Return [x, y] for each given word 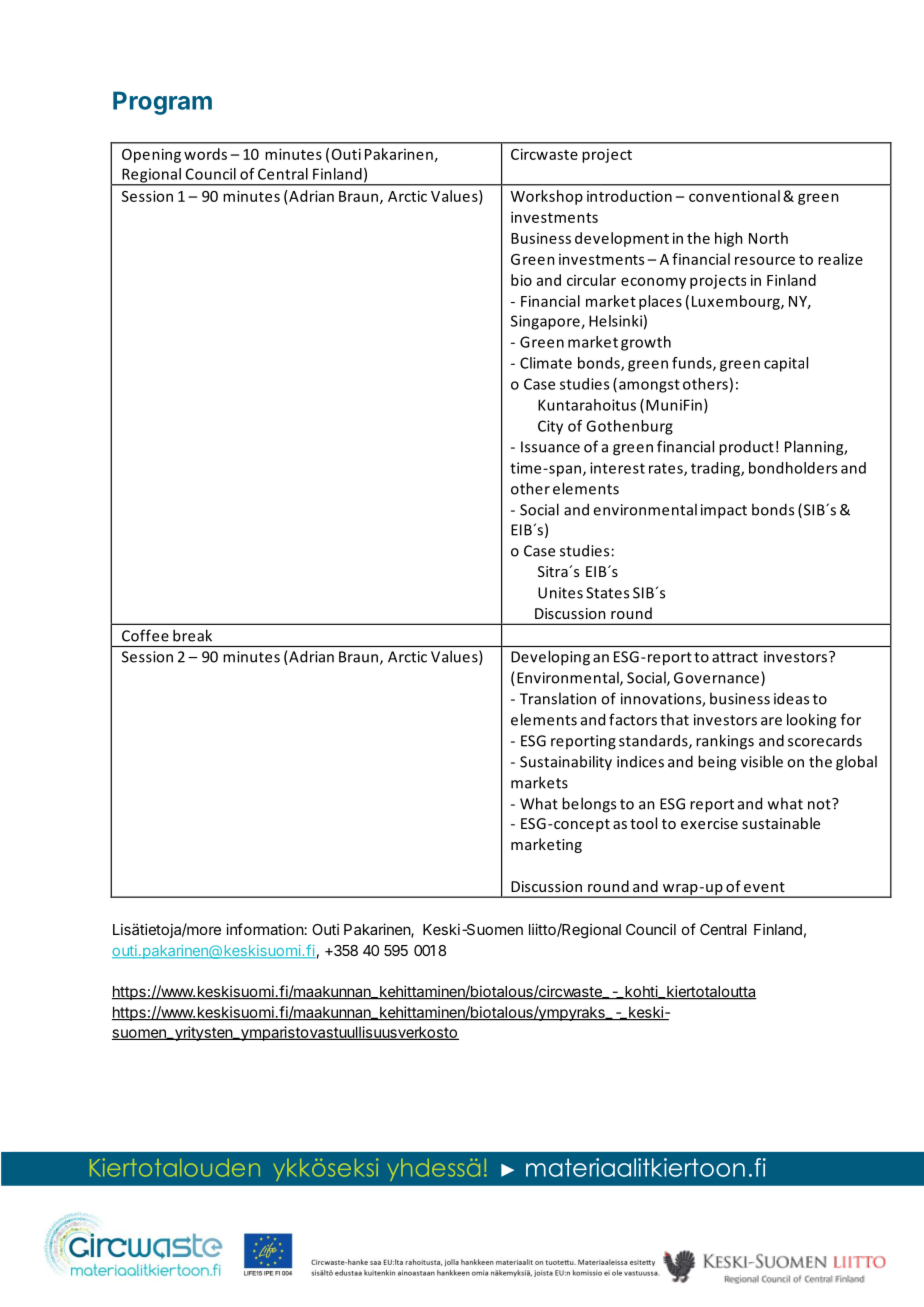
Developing [550, 658]
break [192, 635]
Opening [151, 155]
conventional [734, 196]
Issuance [550, 447]
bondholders [793, 468]
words [205, 154]
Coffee [145, 635]
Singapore [546, 322]
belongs [589, 805]
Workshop [547, 197]
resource [765, 260]
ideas [791, 698]
